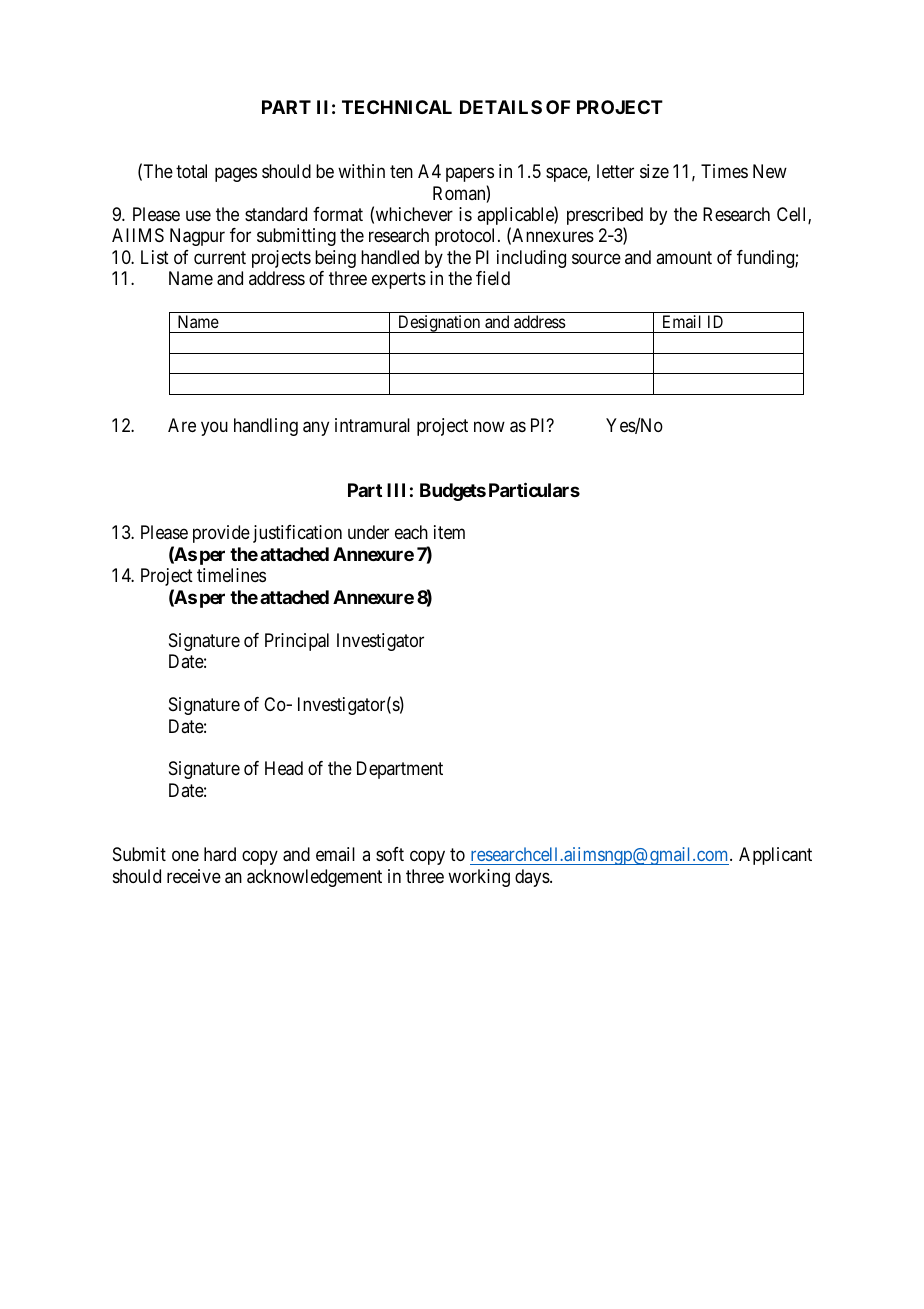 This image has width=924, height=1309. I want to click on working, so click(479, 878).
